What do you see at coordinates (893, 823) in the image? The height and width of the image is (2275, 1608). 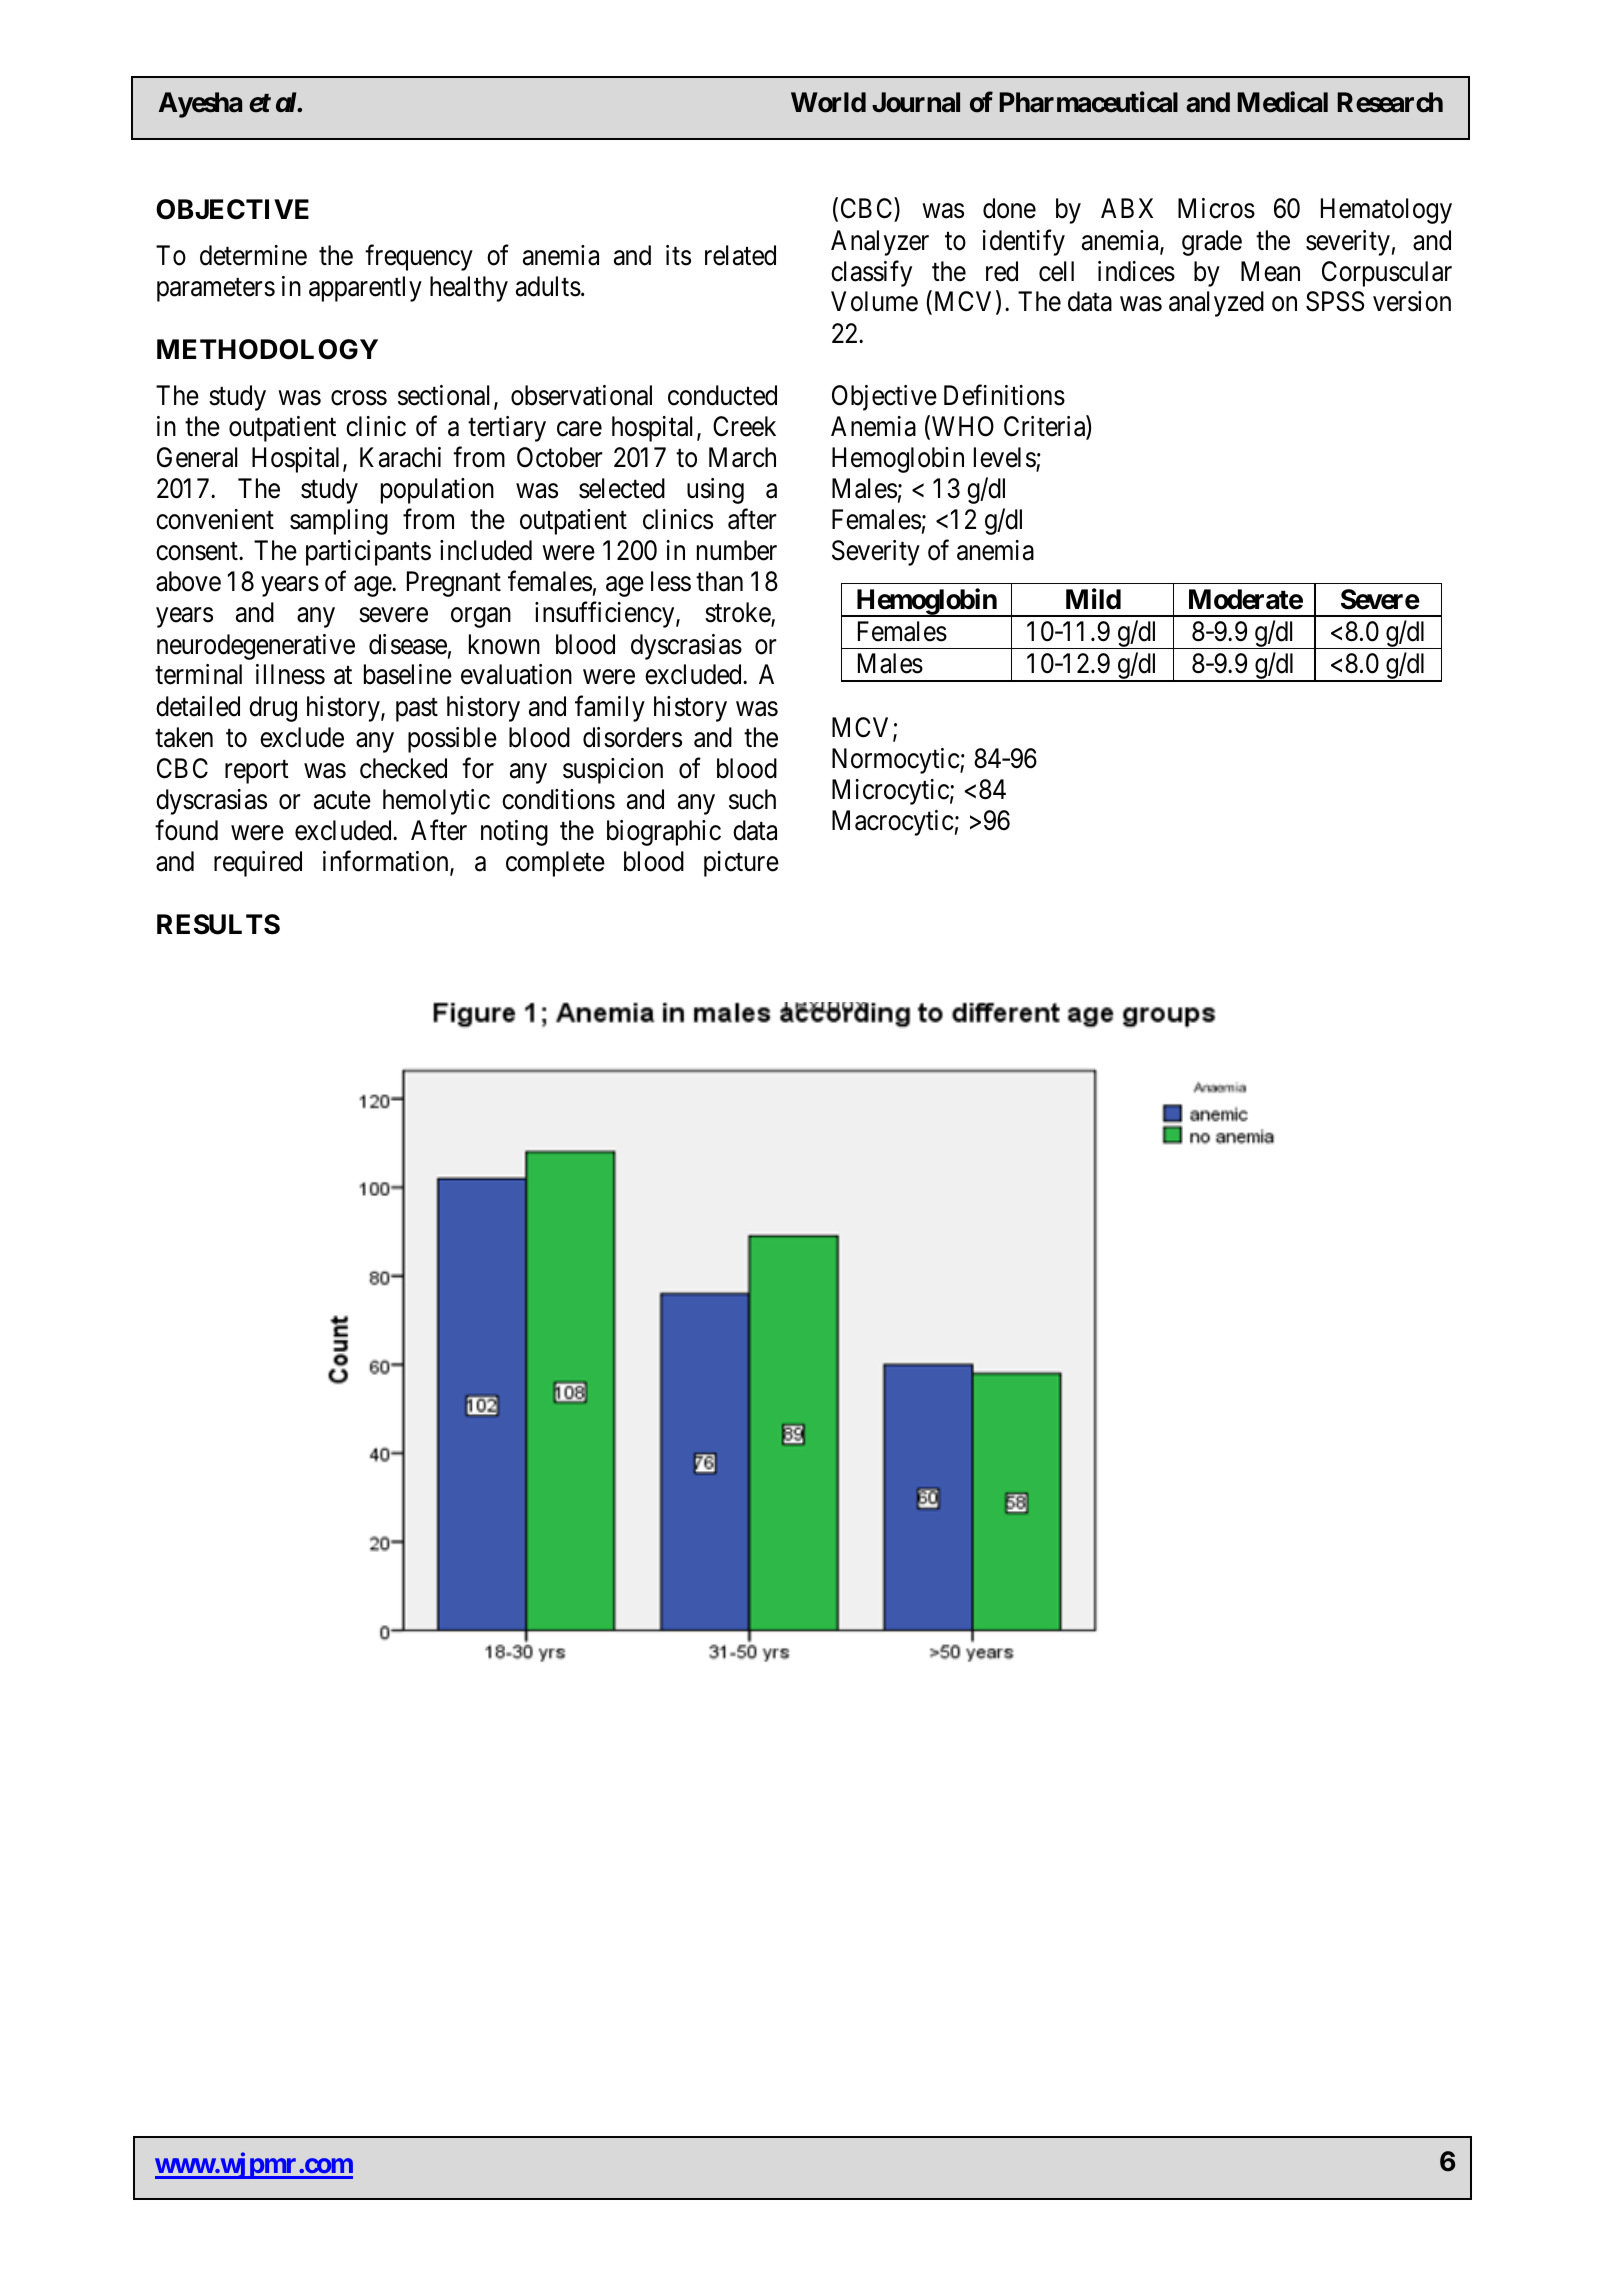 I see `Macrocytic` at bounding box center [893, 823].
